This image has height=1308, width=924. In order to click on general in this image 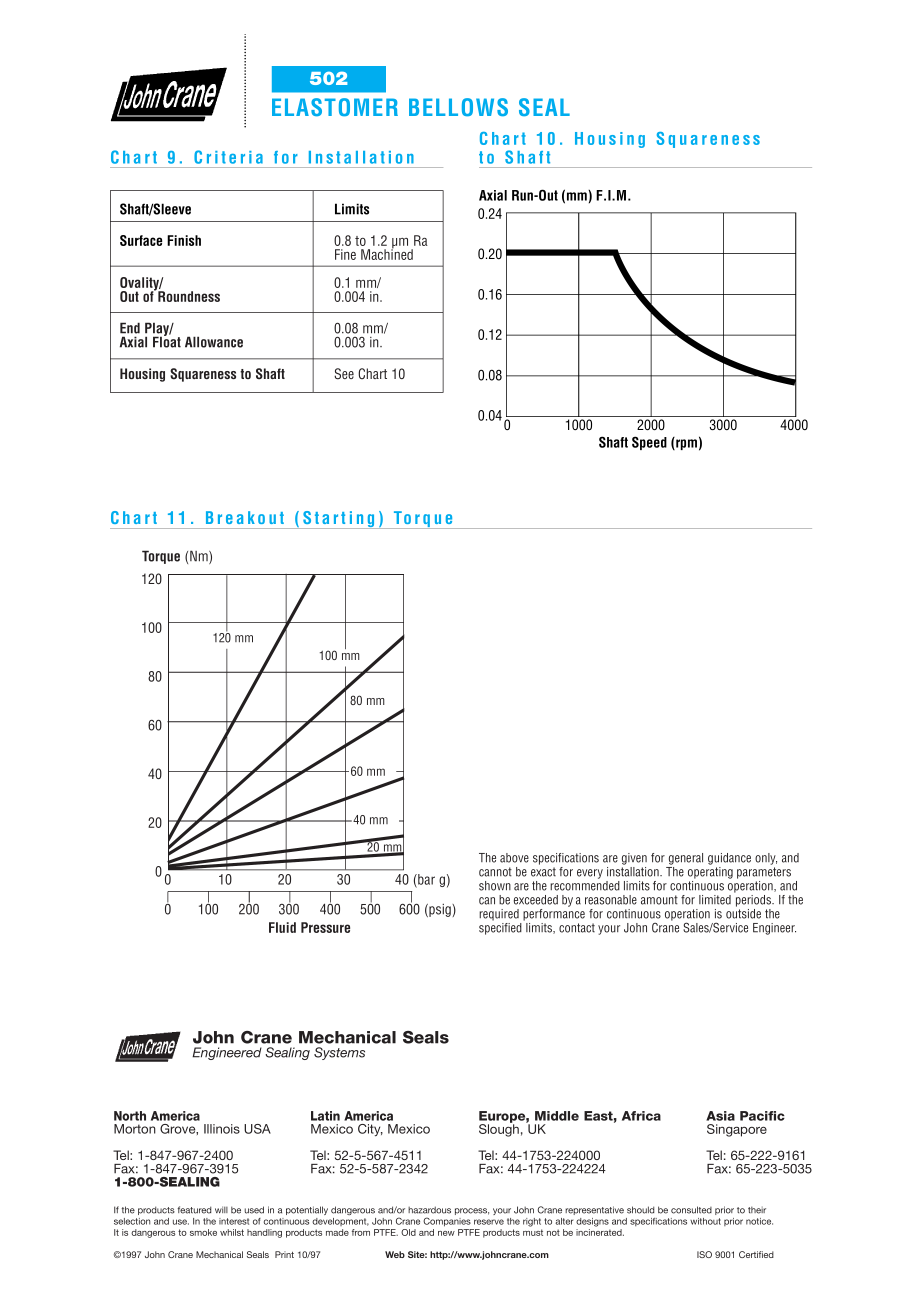, I will do `click(686, 859)`.
